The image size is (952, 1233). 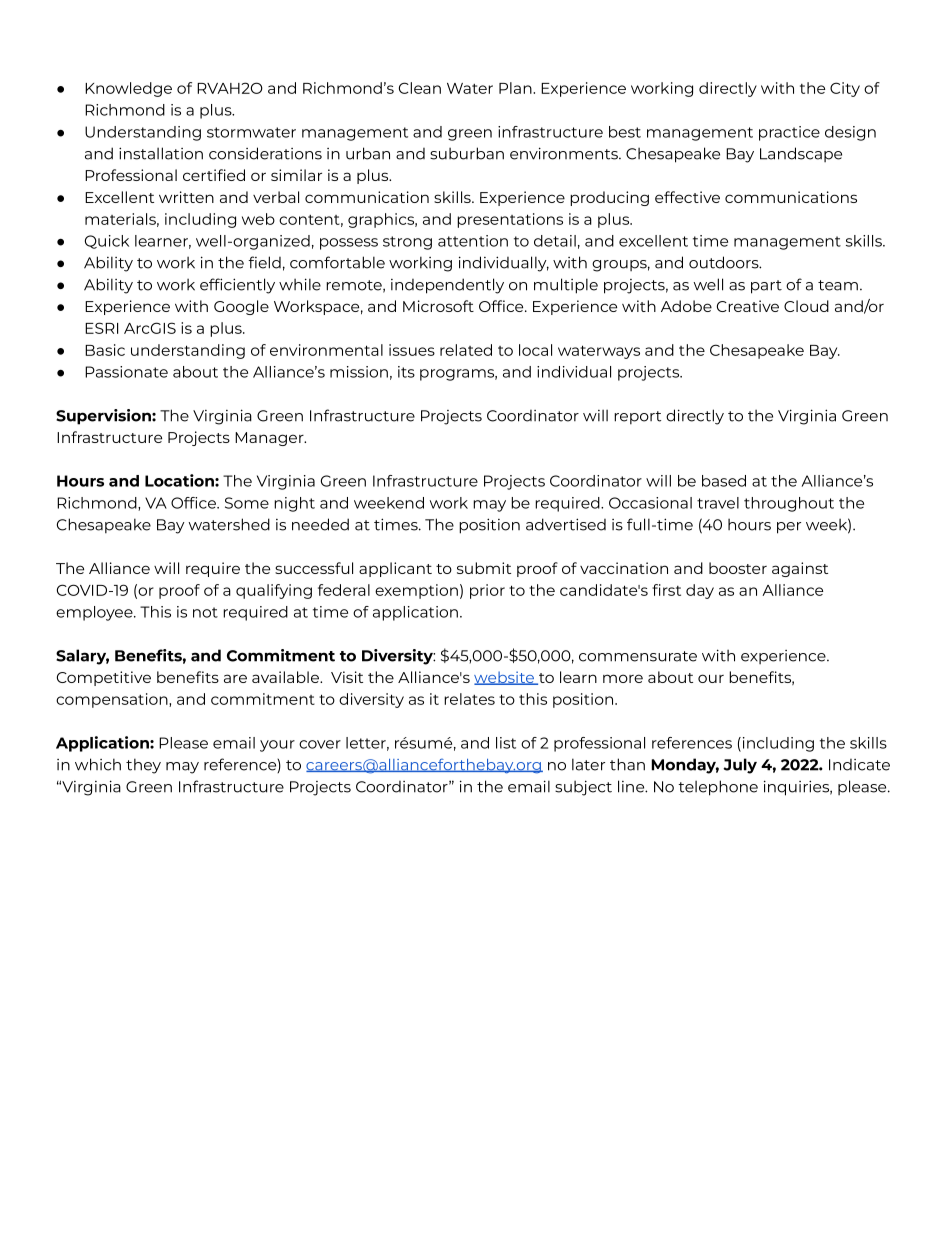 I want to click on booster, so click(x=738, y=568).
